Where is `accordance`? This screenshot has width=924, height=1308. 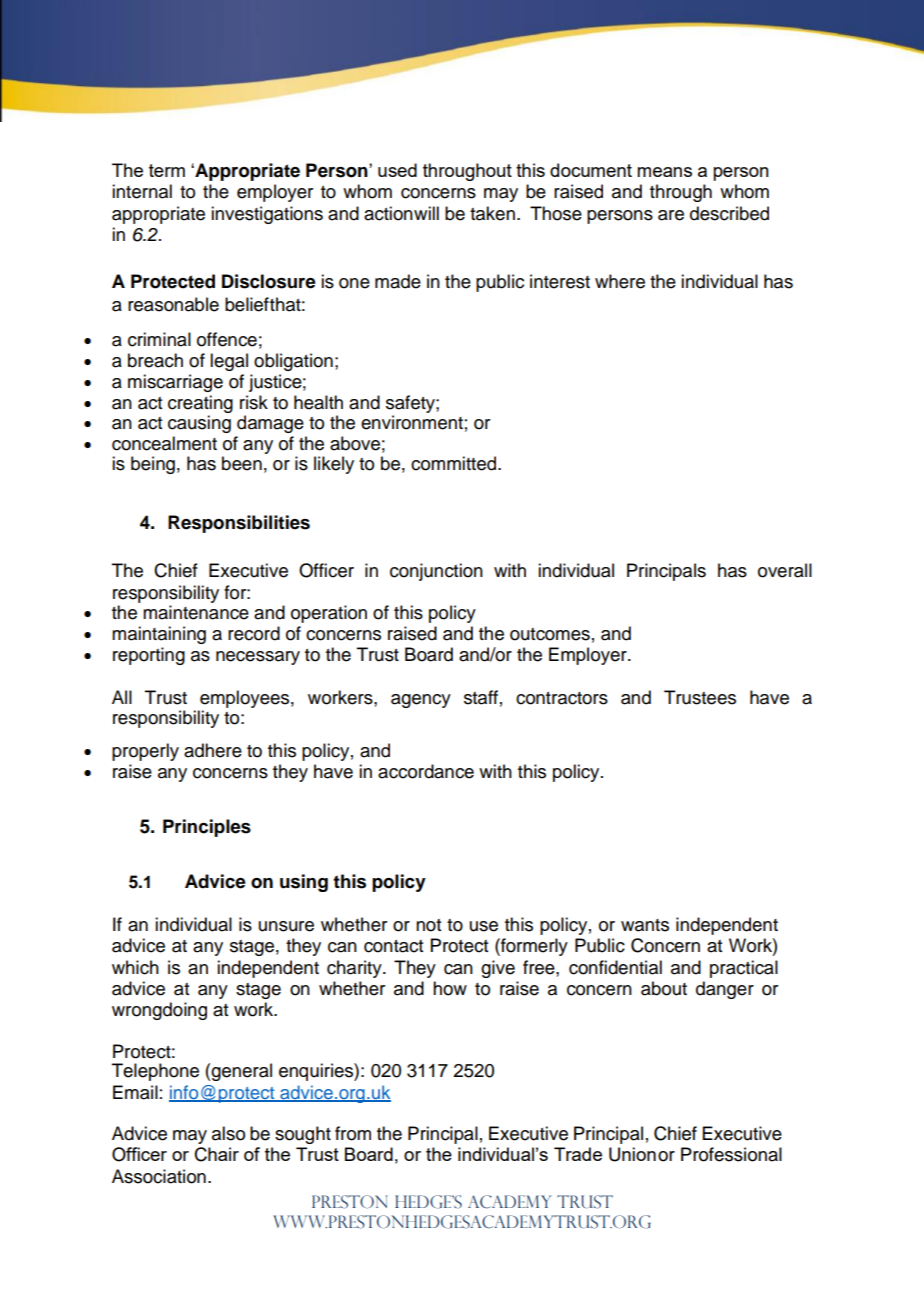
accordance is located at coordinates (426, 771).
